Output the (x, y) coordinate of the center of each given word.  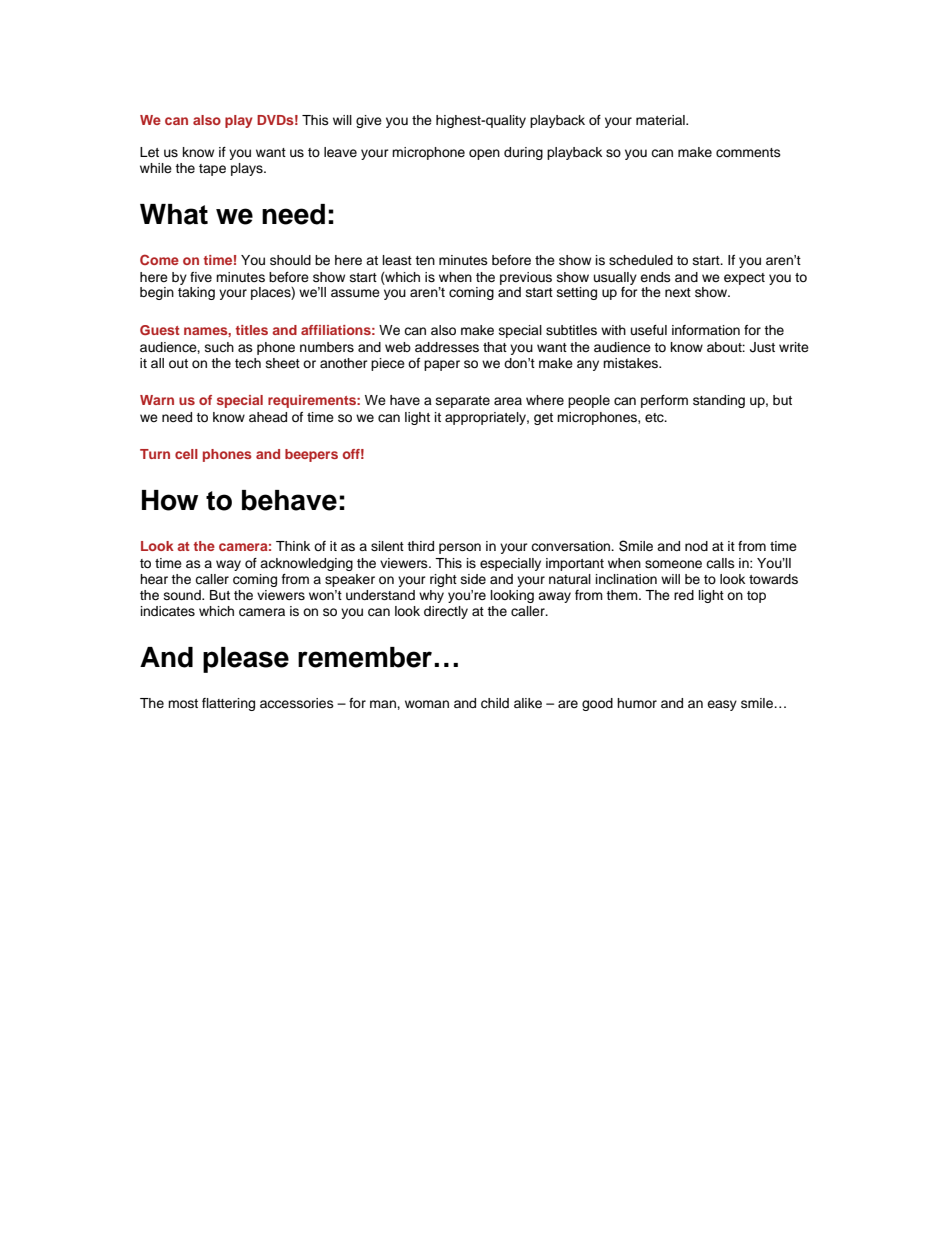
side (473, 579)
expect (744, 279)
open (484, 154)
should (290, 260)
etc (655, 418)
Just (762, 347)
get (543, 419)
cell (186, 454)
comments (748, 152)
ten (425, 260)
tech (248, 363)
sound (183, 595)
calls (720, 563)
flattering (228, 704)
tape (212, 170)
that (495, 347)
